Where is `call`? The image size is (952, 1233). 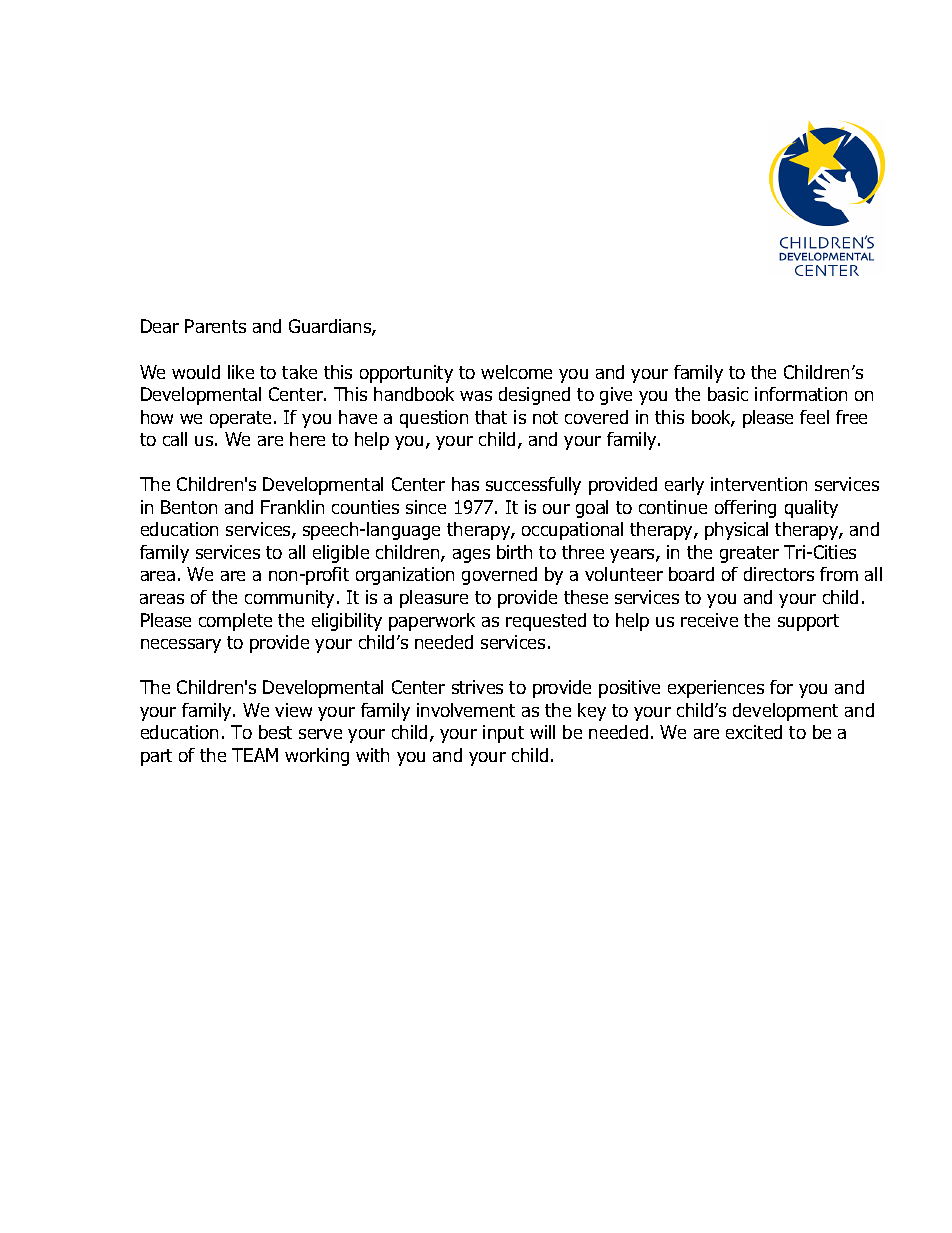
call is located at coordinates (175, 439).
